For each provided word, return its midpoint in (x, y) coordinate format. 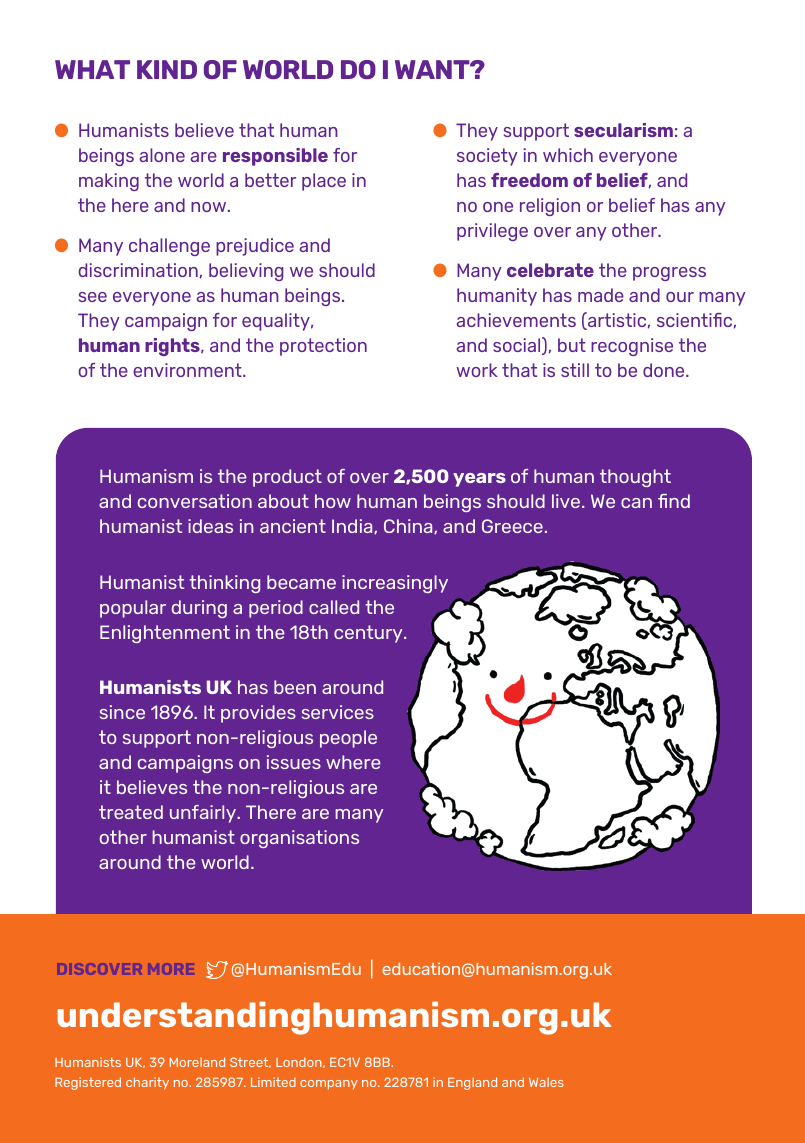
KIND (167, 69)
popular (133, 609)
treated (131, 812)
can (636, 503)
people (348, 739)
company (329, 1085)
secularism (623, 130)
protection (323, 347)
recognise (632, 347)
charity (147, 1083)
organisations (299, 839)
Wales (546, 1082)
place (324, 182)
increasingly (395, 584)
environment (188, 370)
